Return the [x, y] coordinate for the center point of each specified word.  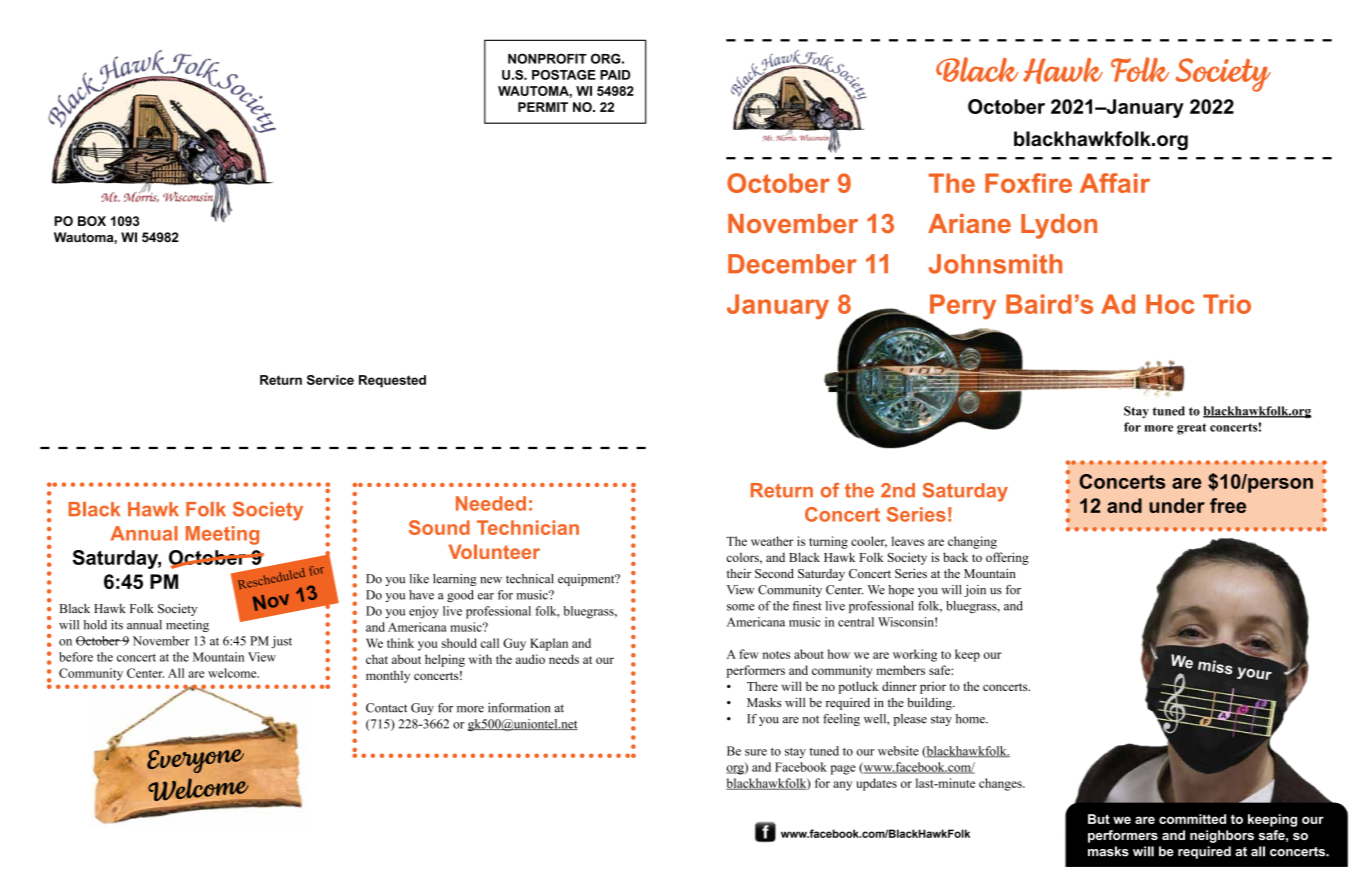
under [1177, 505]
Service [330, 380]
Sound [439, 527]
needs [564, 659]
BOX [92, 221]
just [281, 642]
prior [933, 687]
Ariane [969, 223]
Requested [392, 381]
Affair [1115, 183]
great [1192, 429]
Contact [387, 708]
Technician [528, 527]
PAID [615, 75]
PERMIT [543, 107]
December [792, 264]
